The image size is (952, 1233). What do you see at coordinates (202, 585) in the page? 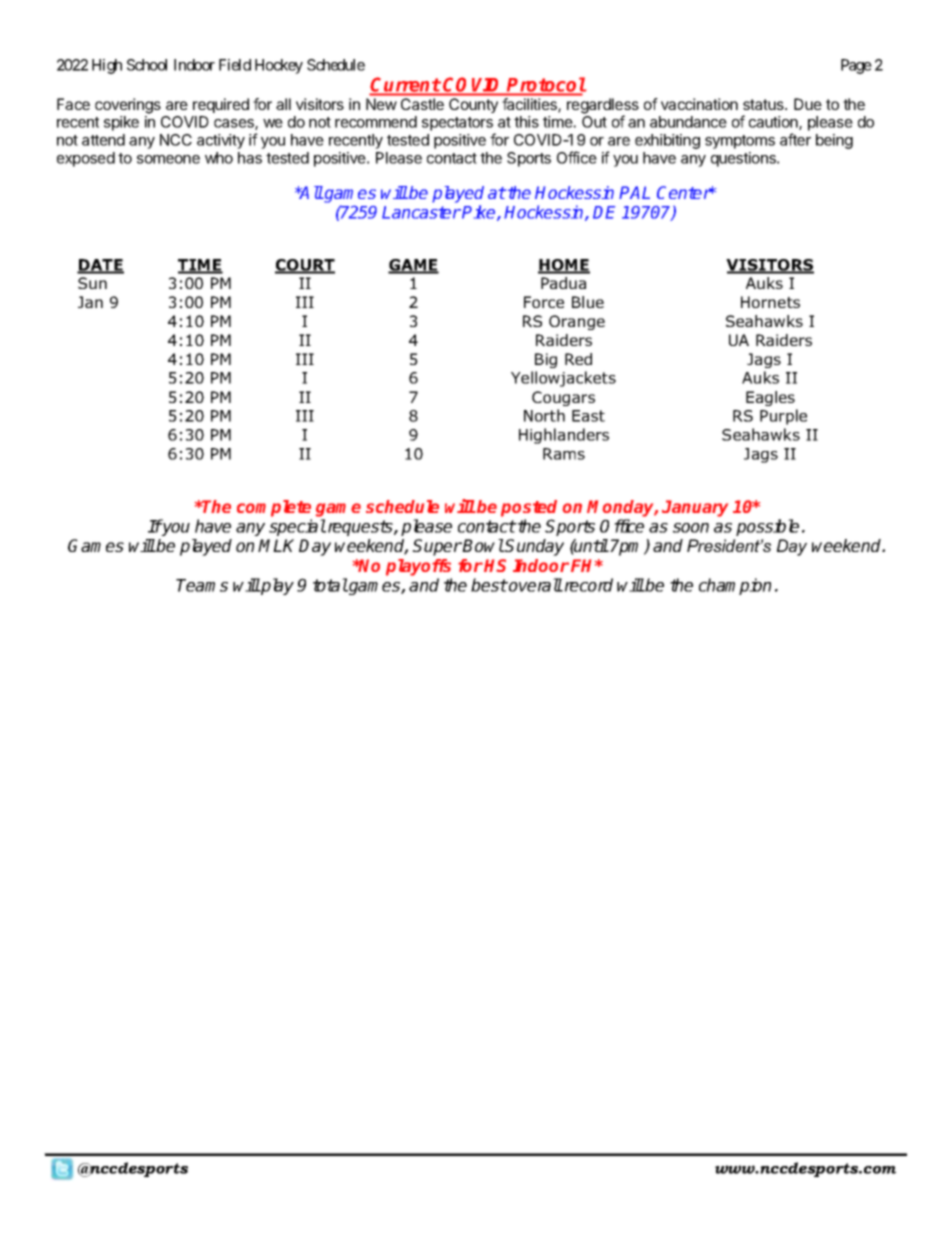
I see `Teams` at bounding box center [202, 585].
